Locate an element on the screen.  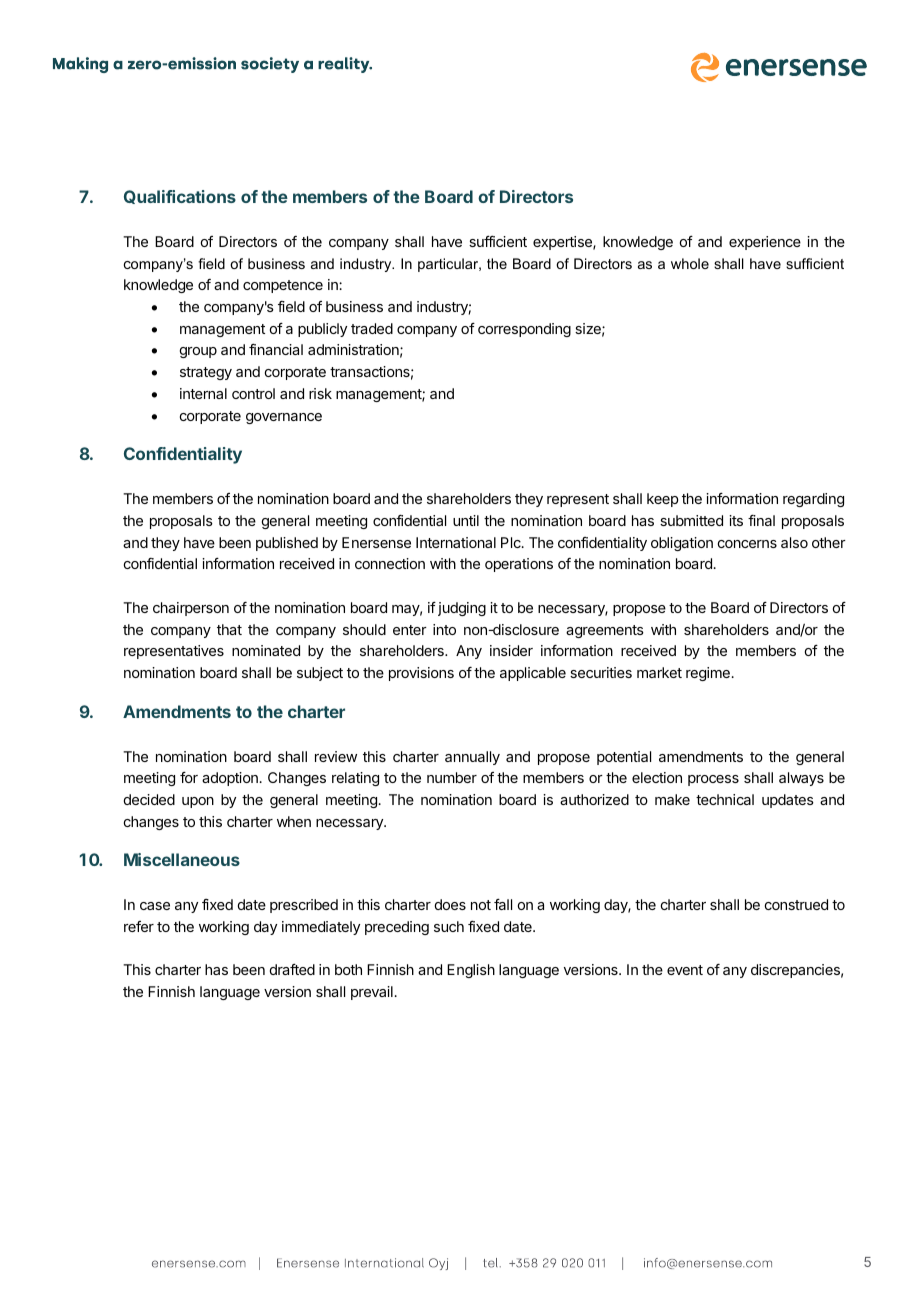
experience is located at coordinates (765, 243).
